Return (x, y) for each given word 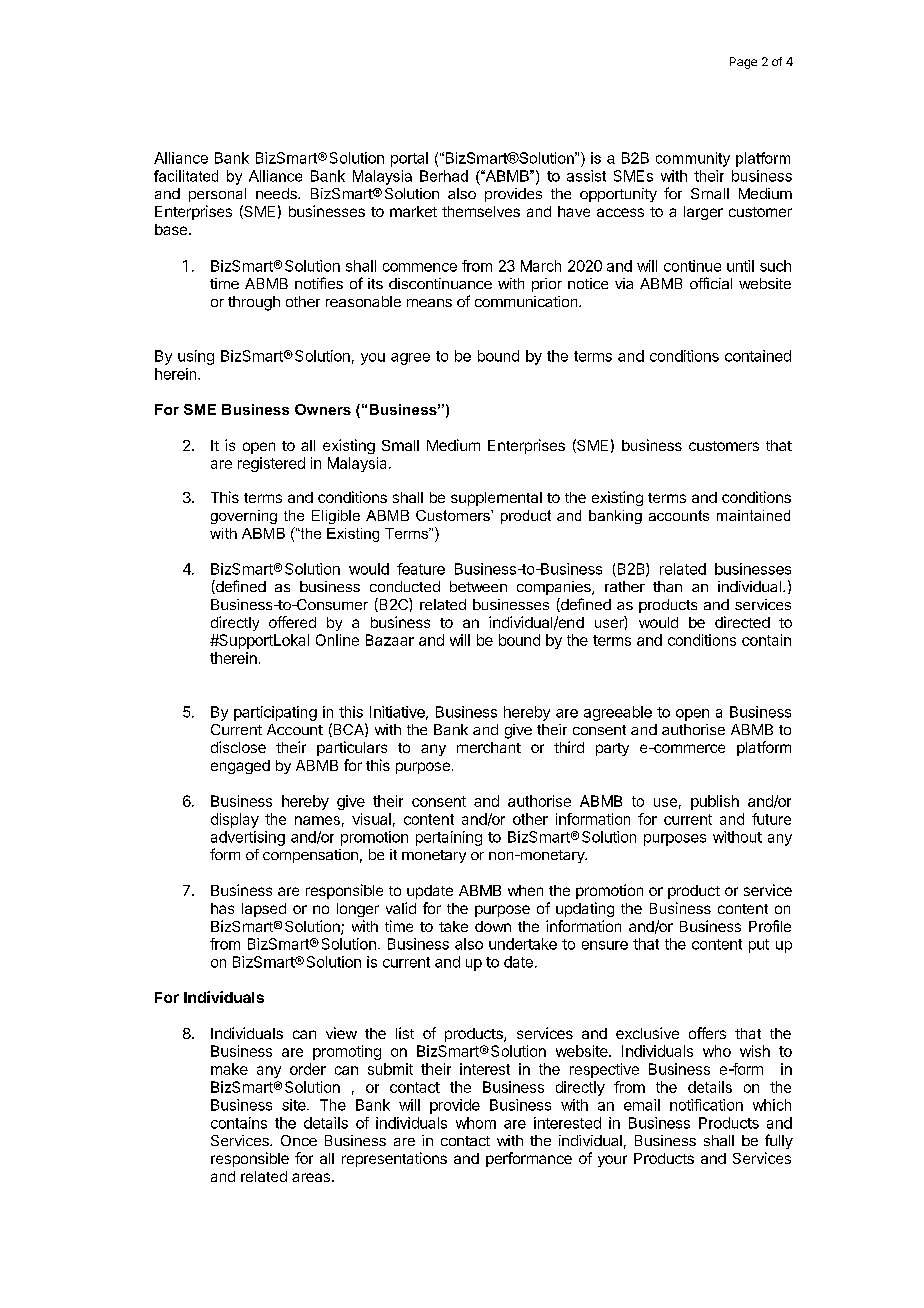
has (222, 908)
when (525, 890)
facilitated (186, 176)
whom (476, 1123)
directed (742, 622)
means (429, 303)
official (711, 283)
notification (706, 1105)
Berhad (444, 176)
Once (299, 1140)
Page (743, 63)
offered (292, 622)
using (196, 357)
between (478, 586)
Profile (770, 926)
